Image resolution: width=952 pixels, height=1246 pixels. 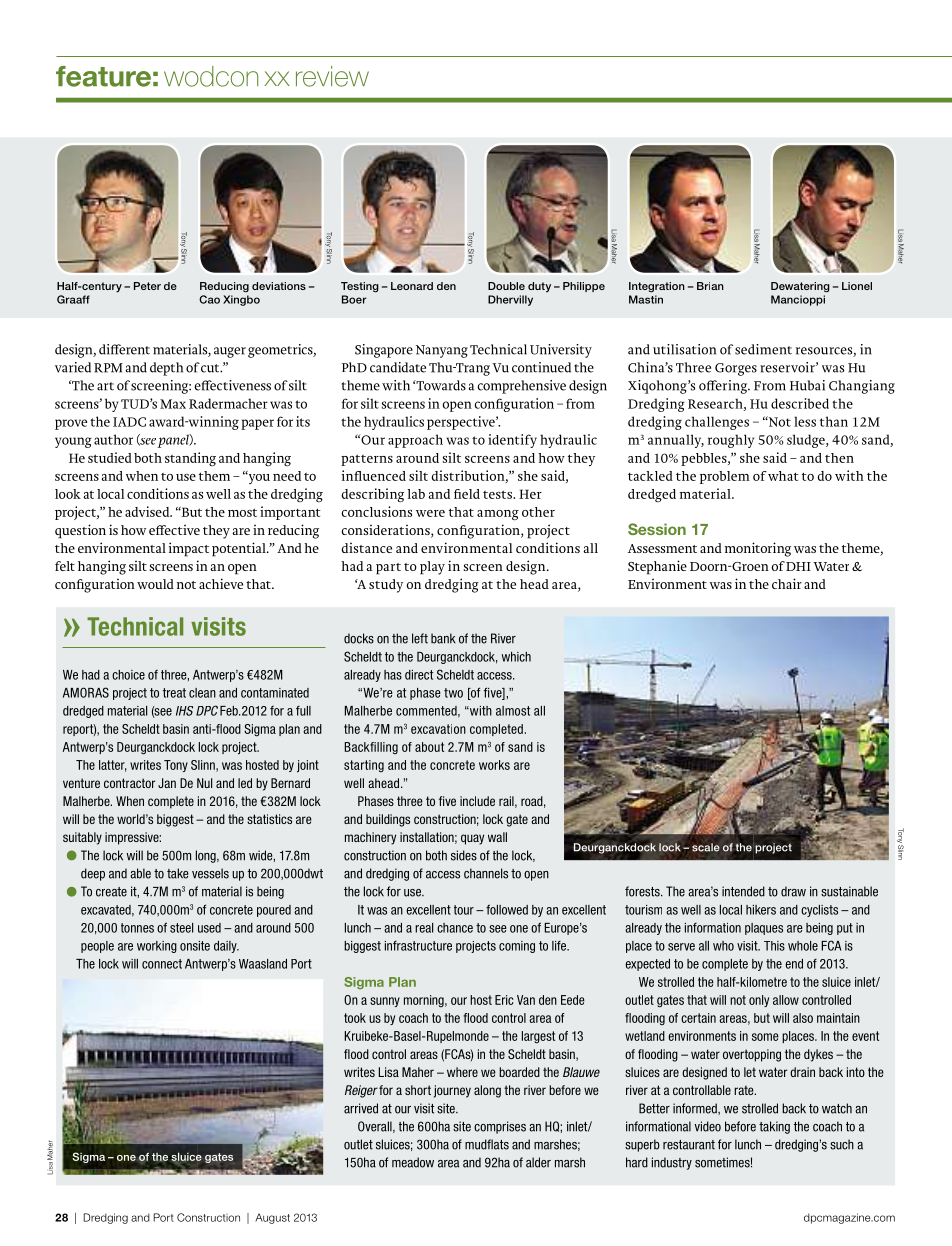 I want to click on August, so click(x=272, y=1218).
